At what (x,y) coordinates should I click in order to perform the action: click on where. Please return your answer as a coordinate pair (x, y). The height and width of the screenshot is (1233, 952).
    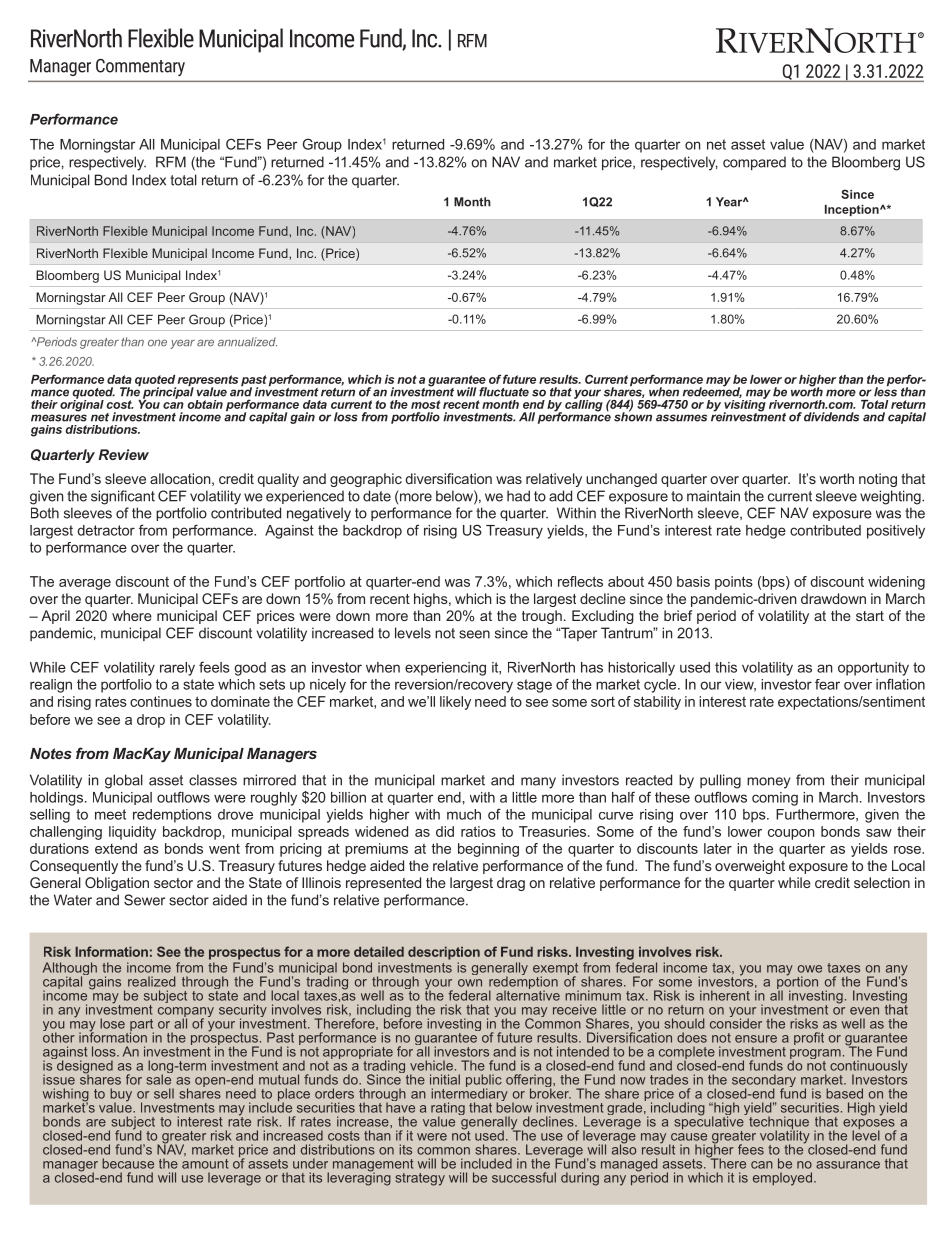
    Looking at the image, I should click on (132, 615).
